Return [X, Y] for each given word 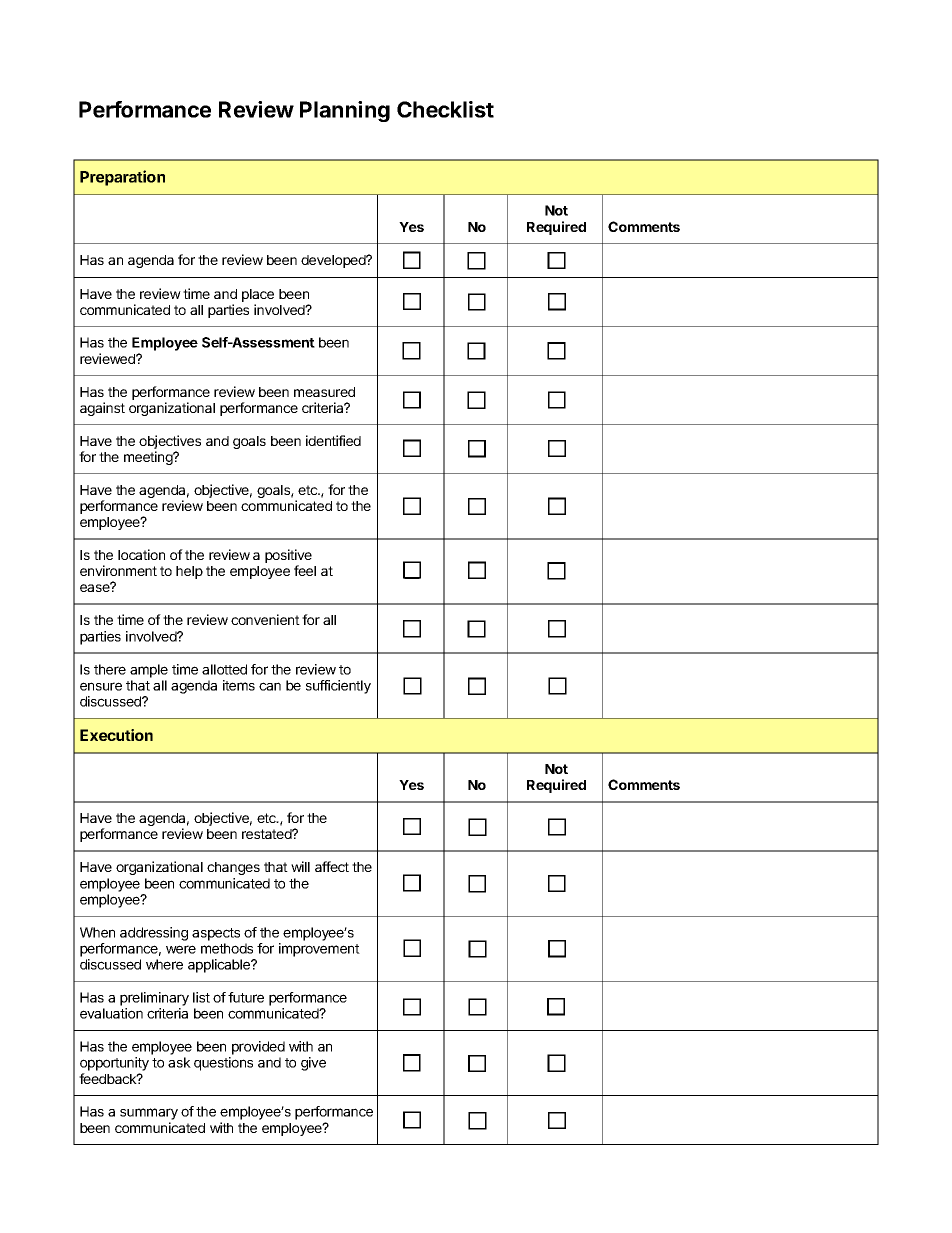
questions [223, 1064]
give [313, 1064]
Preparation [122, 178]
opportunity [114, 1064]
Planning [345, 111]
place [258, 295]
